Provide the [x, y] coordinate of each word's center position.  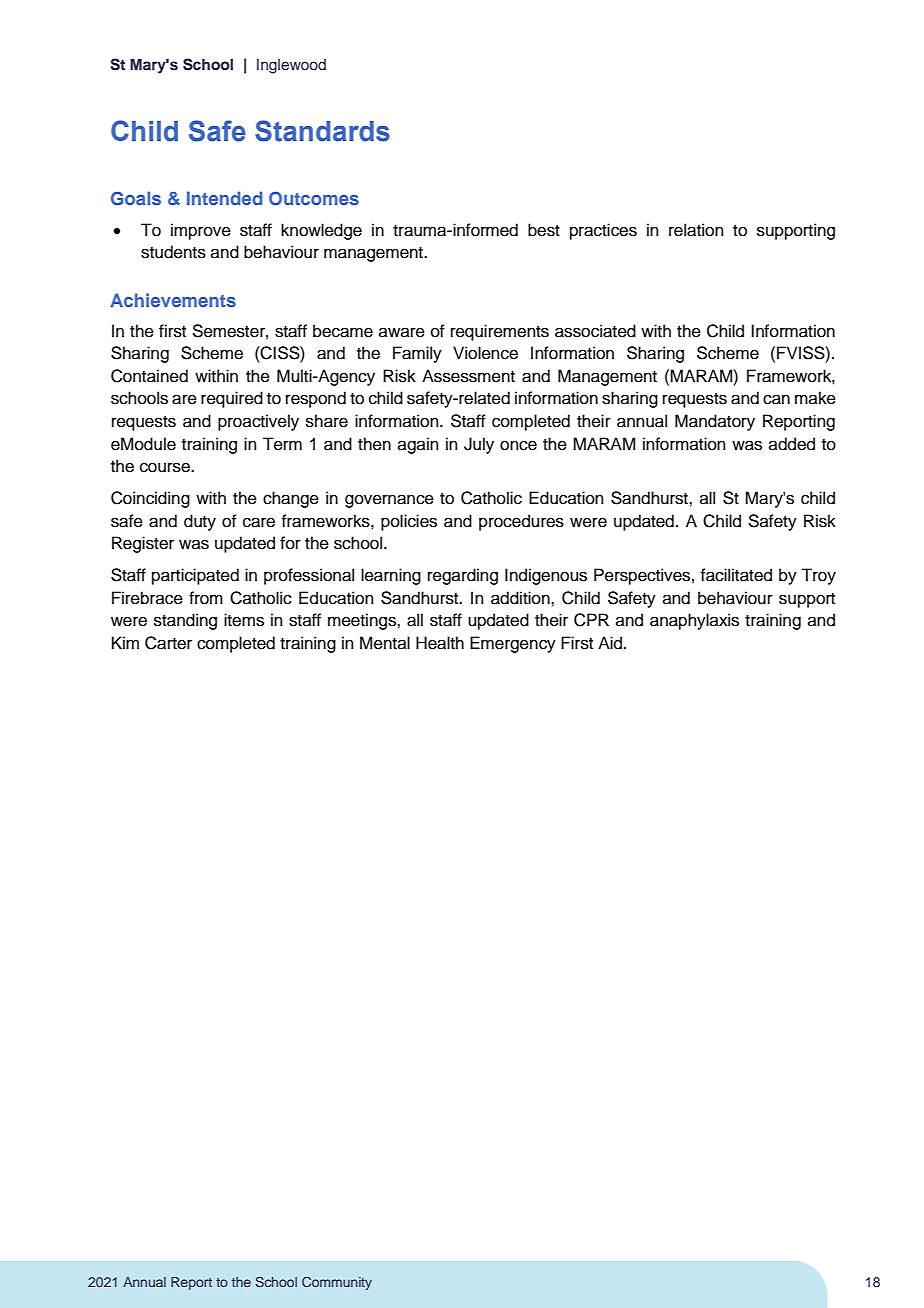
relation [696, 230]
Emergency [513, 644]
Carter [168, 643]
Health [440, 643]
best [544, 230]
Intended [224, 198]
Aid [610, 643]
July [479, 445]
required [232, 399]
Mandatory [715, 422]
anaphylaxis [694, 621]
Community [337, 1283]
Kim [125, 642]
